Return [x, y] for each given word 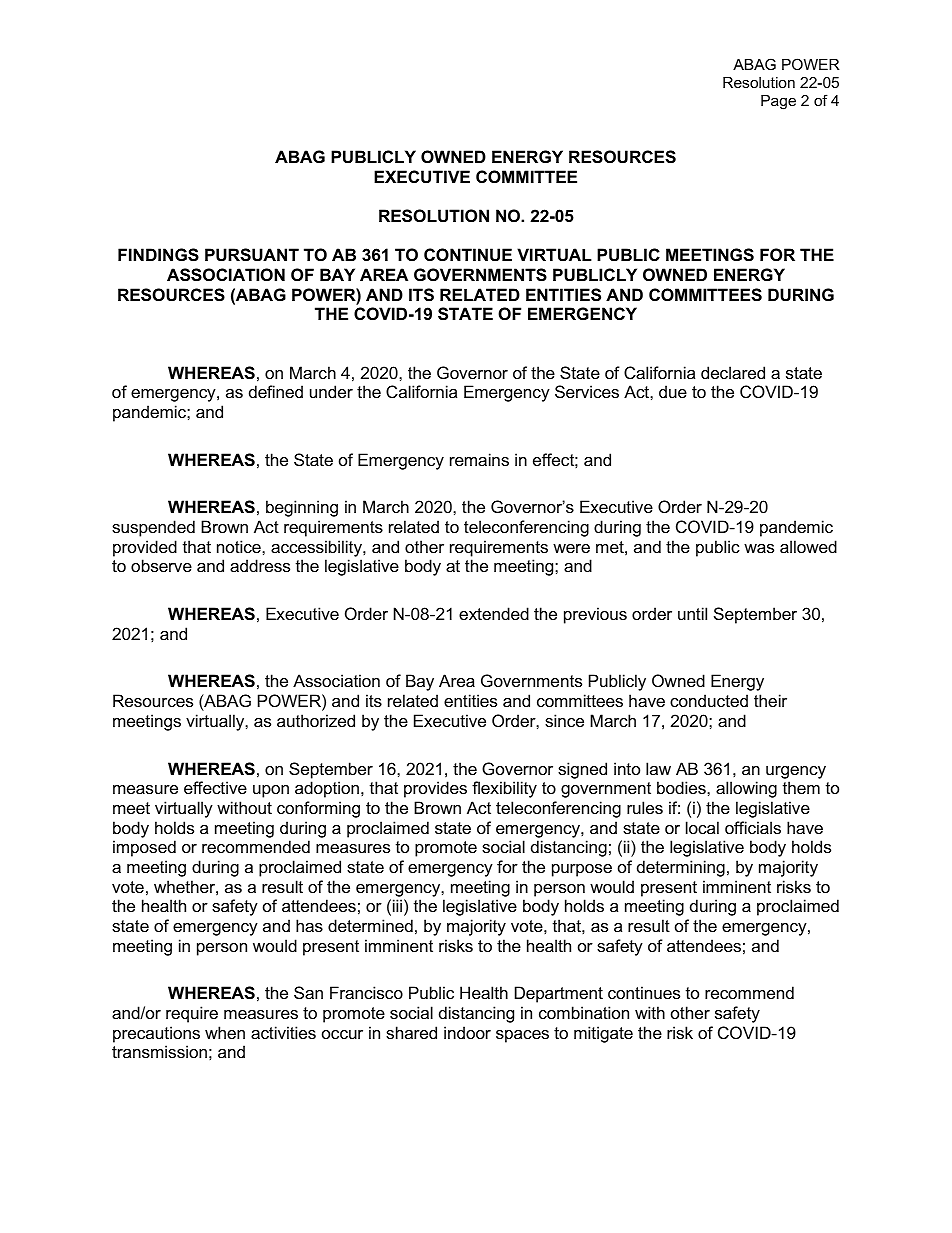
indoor [467, 1032]
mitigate [603, 1034]
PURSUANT [252, 255]
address [260, 565]
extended [494, 613]
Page [778, 102]
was [759, 548]
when [225, 1032]
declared [733, 372]
